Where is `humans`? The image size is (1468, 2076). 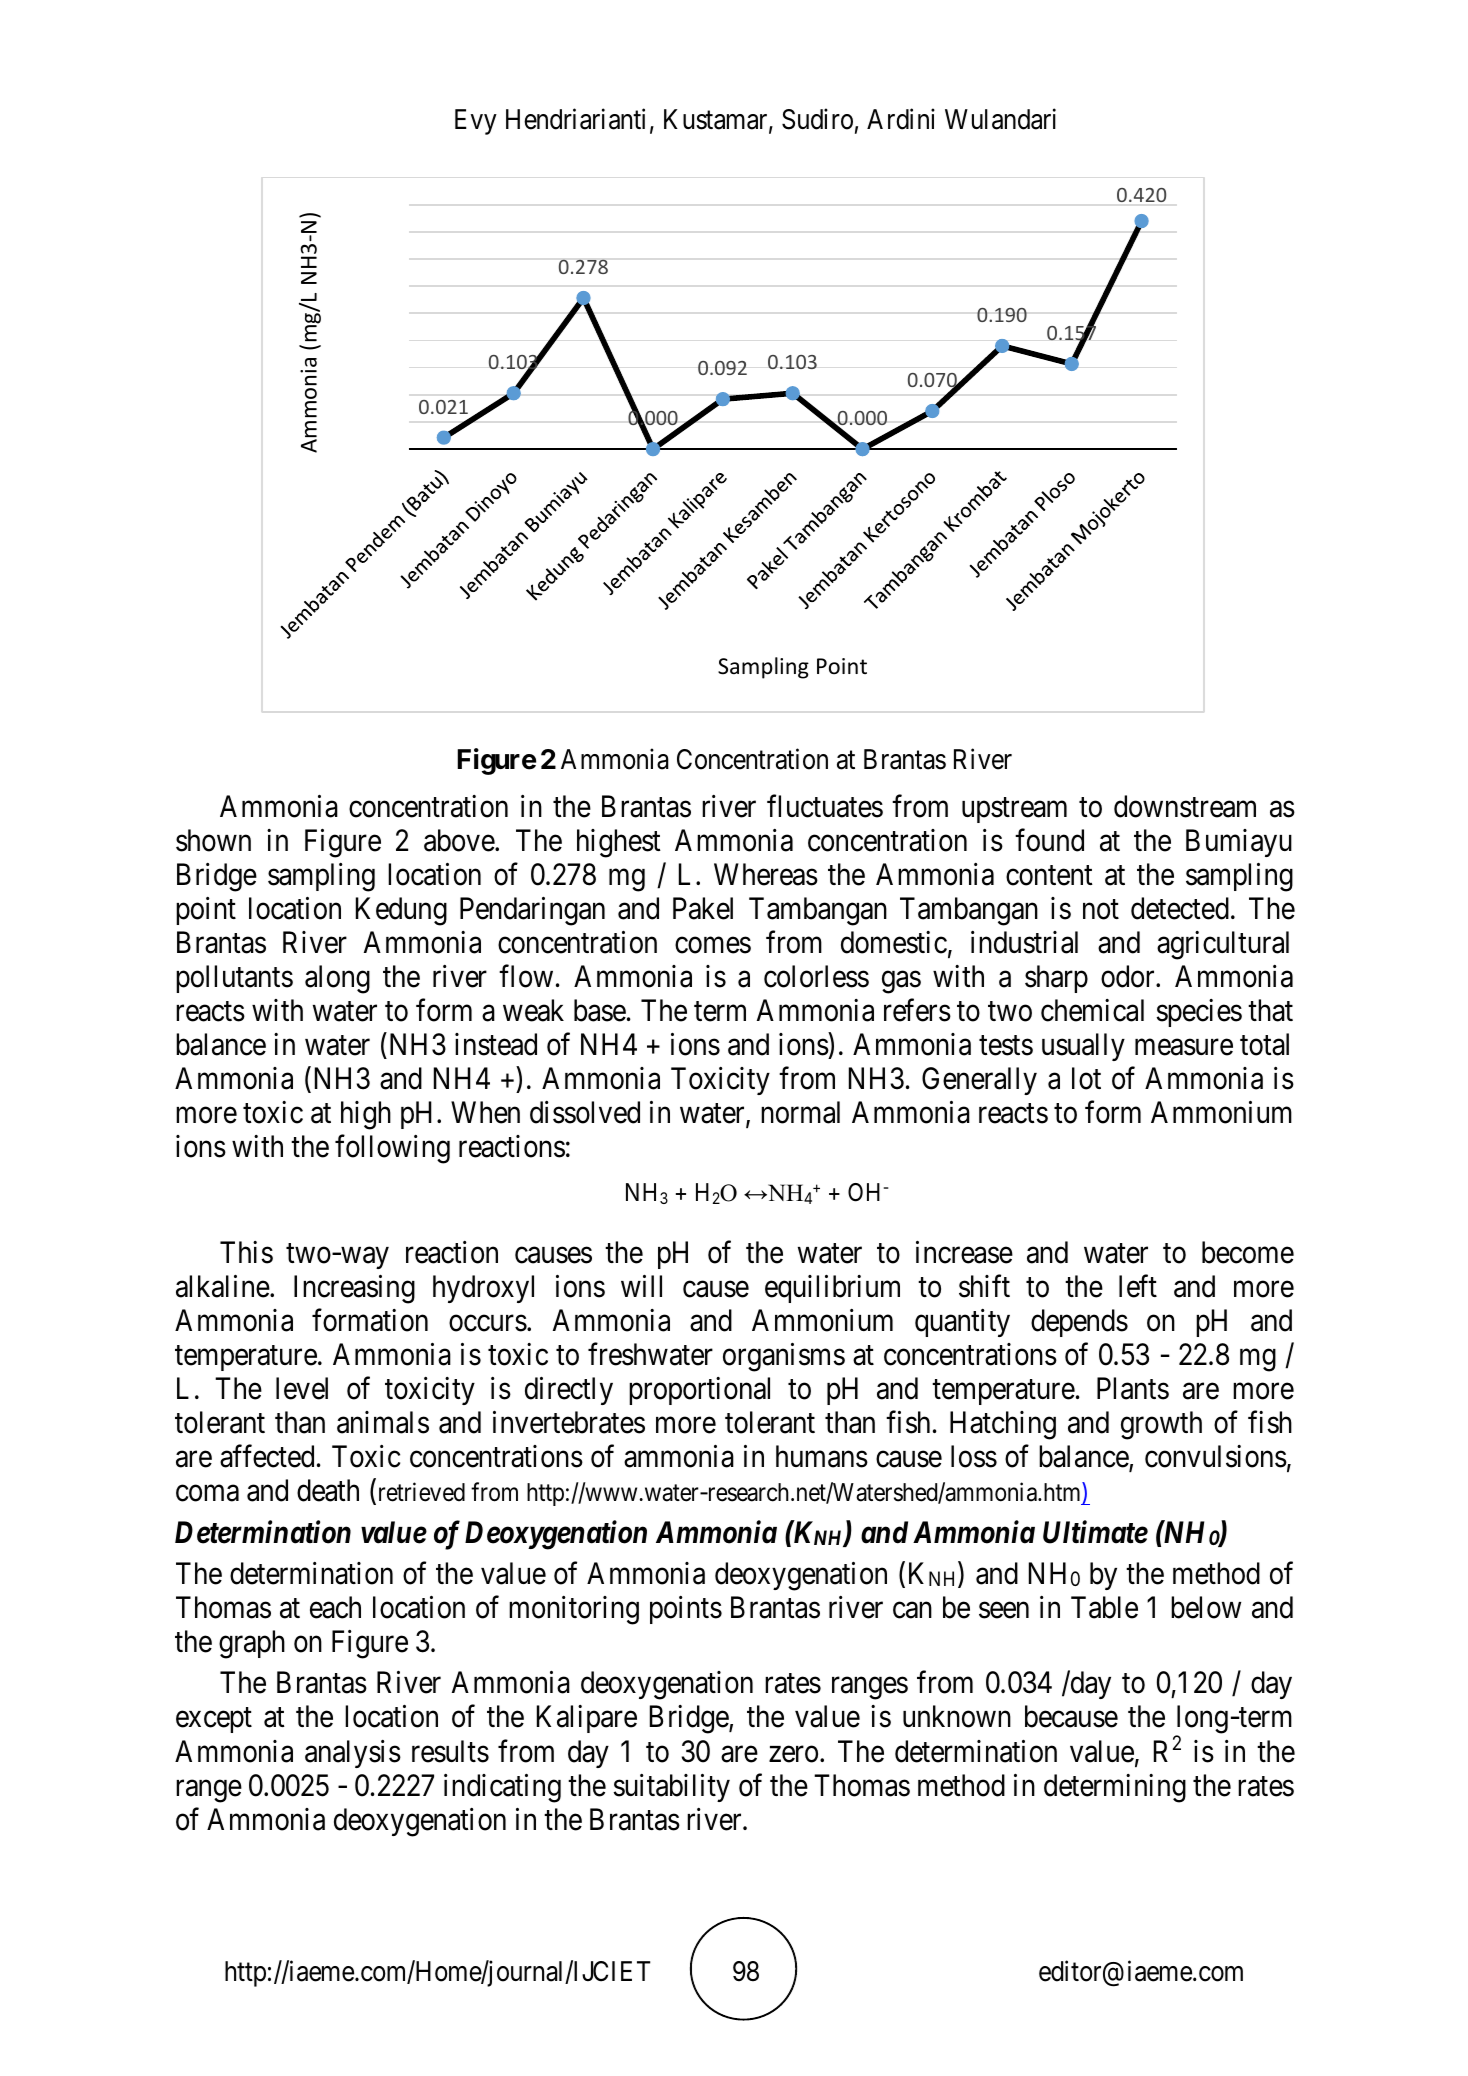 humans is located at coordinates (822, 1456).
